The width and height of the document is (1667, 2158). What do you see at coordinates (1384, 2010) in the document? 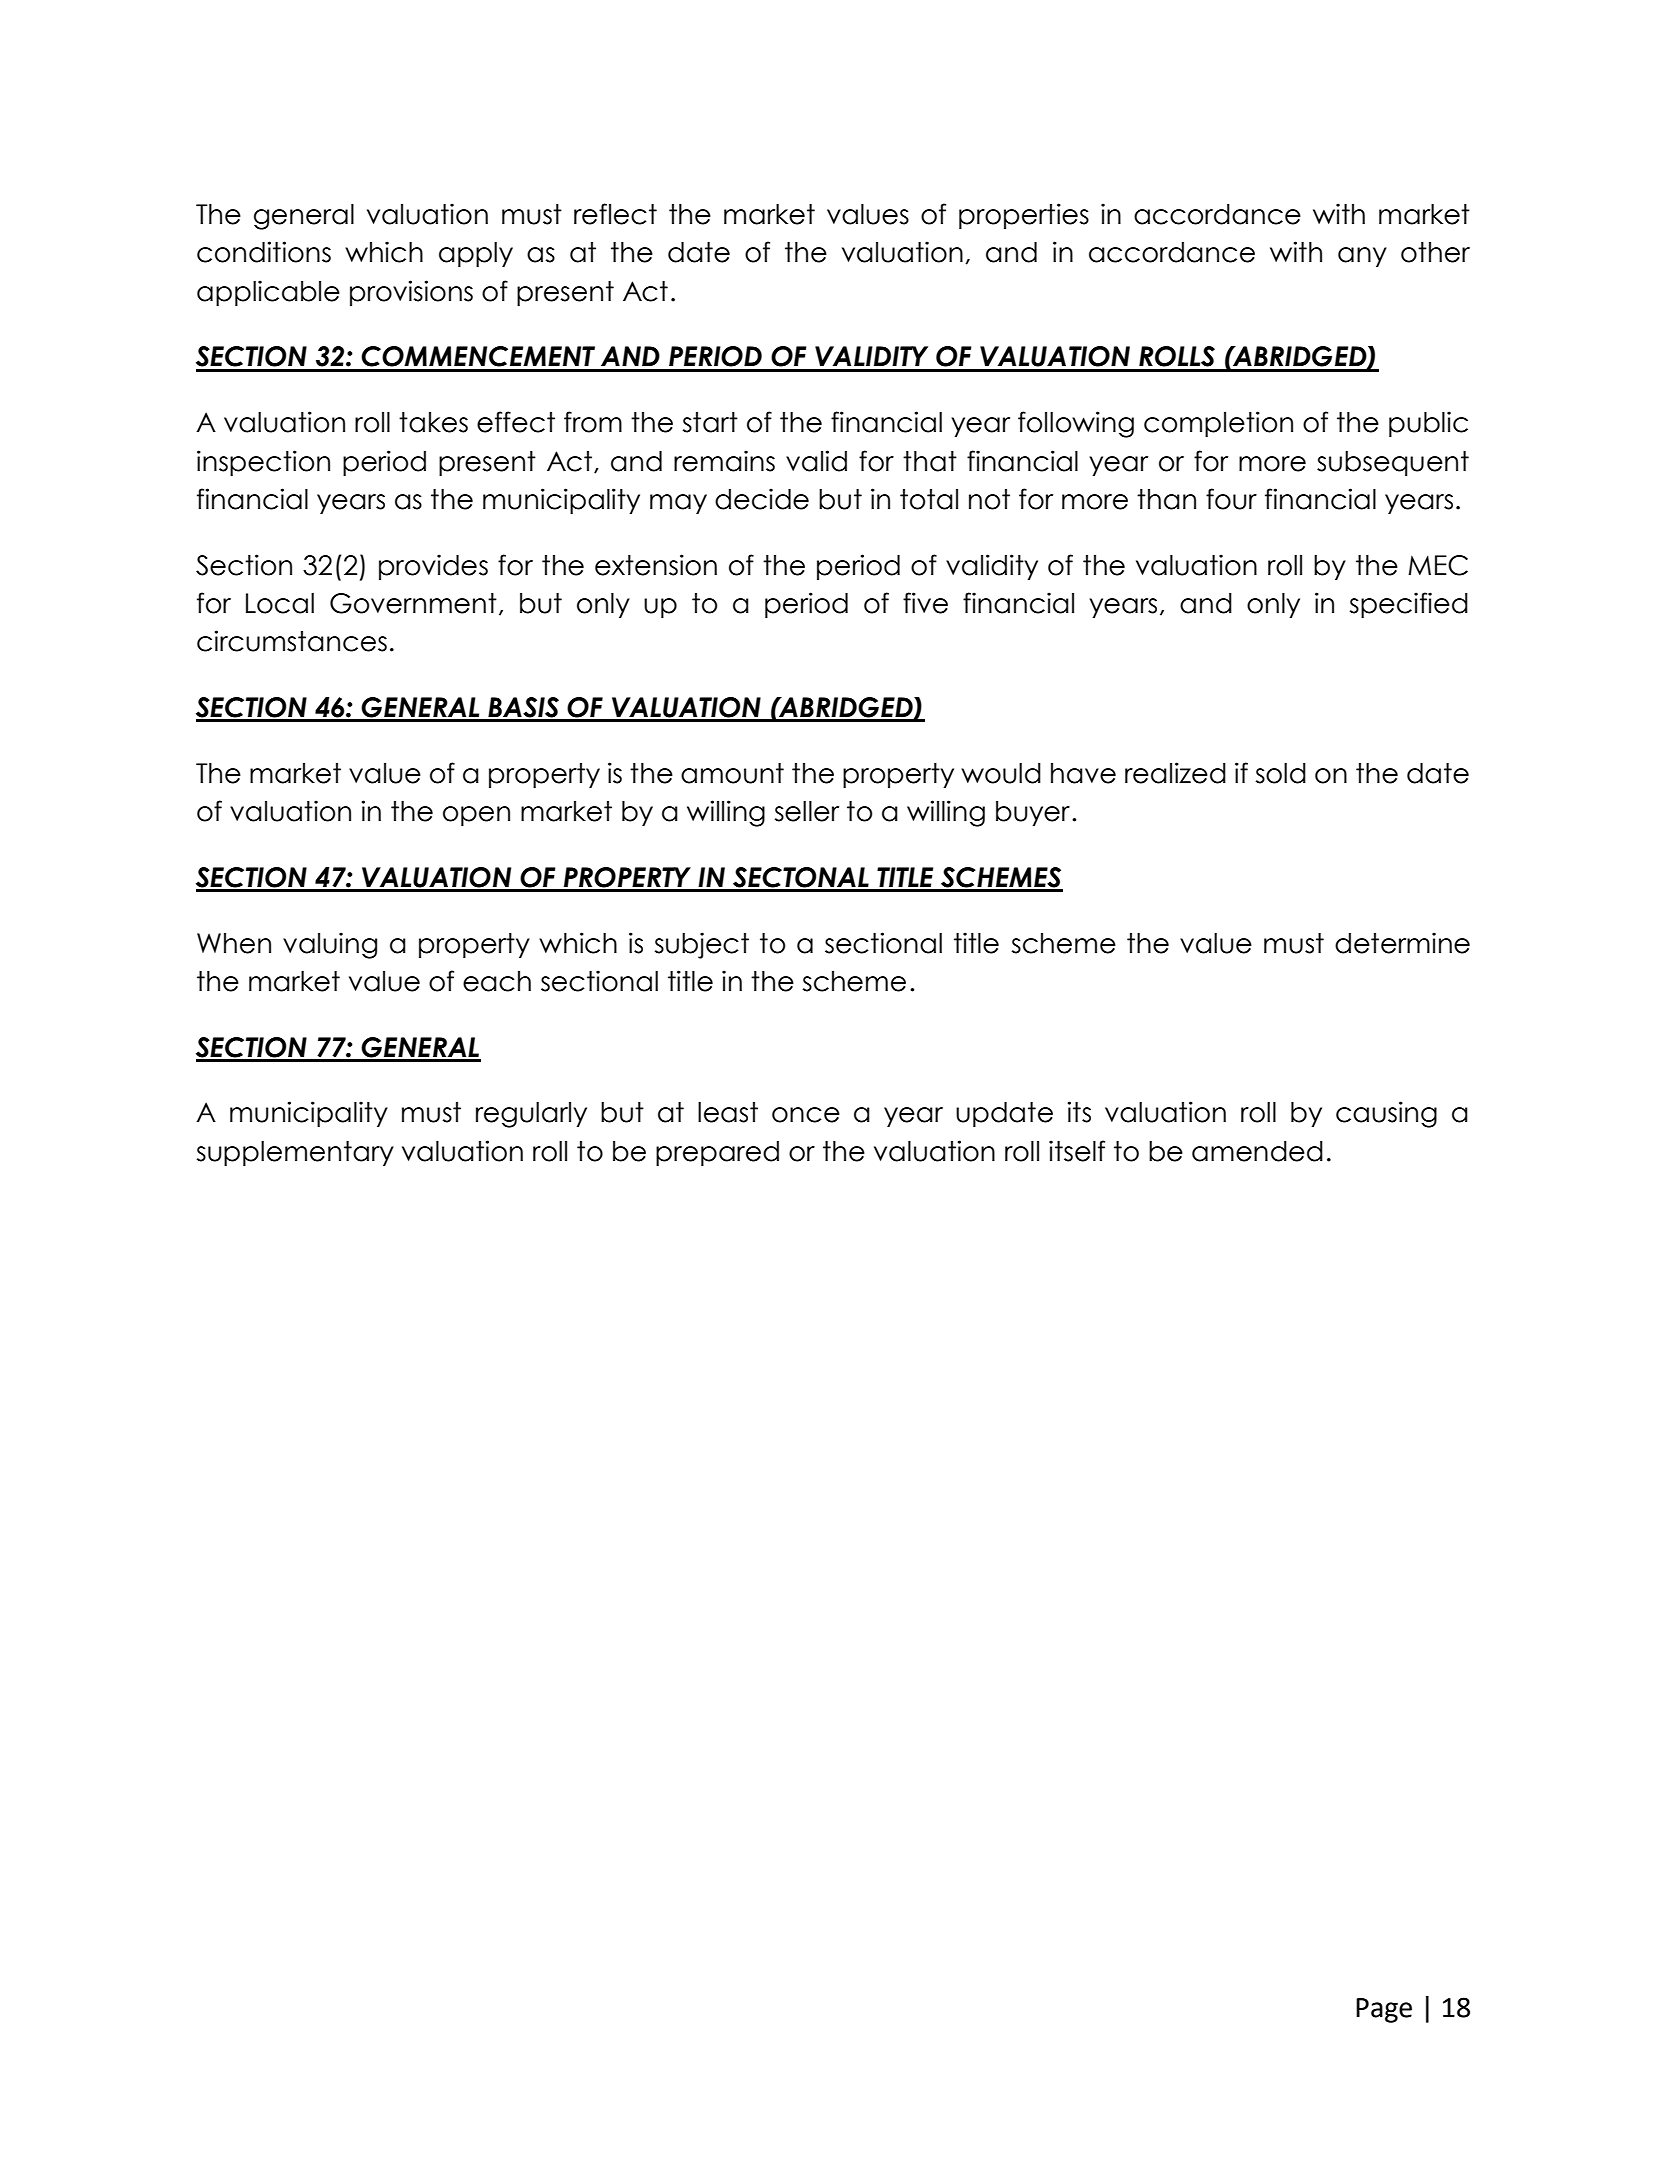
I see `Page` at bounding box center [1384, 2010].
